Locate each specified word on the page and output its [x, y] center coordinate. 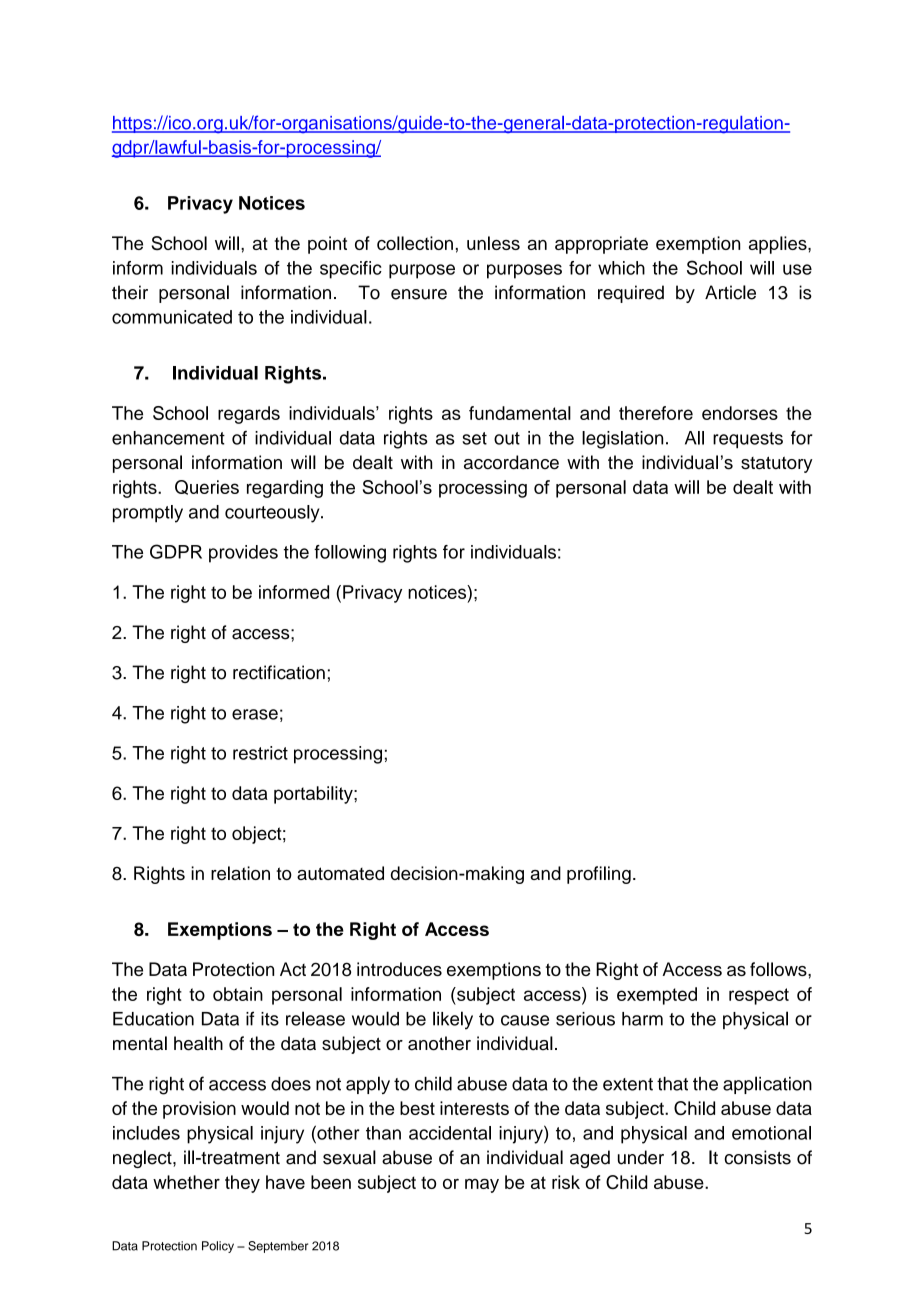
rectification [279, 672]
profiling [599, 875]
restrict [260, 753]
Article [730, 292]
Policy [218, 1247]
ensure [419, 294]
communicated [172, 317]
